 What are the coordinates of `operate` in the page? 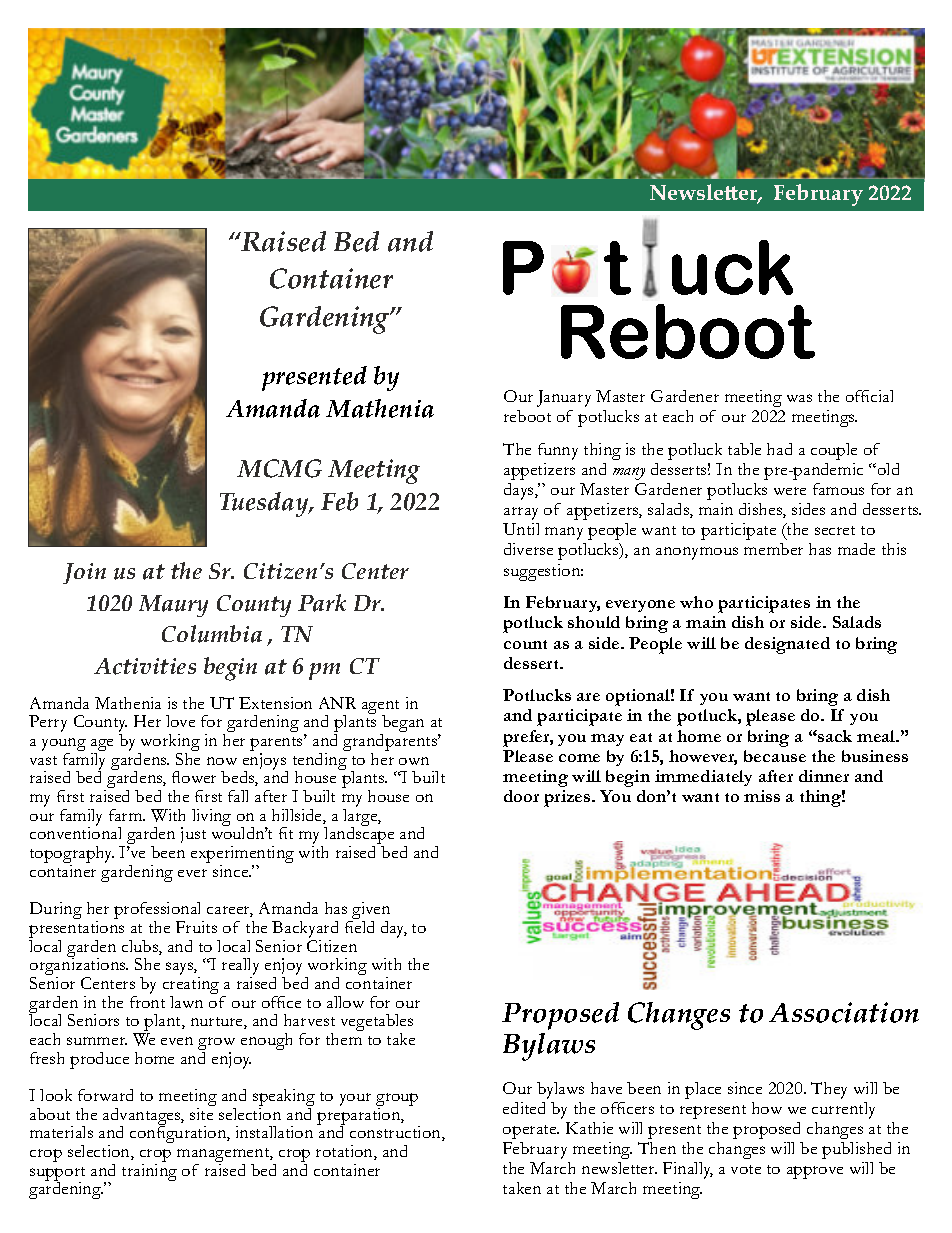 It's located at (531, 1132).
